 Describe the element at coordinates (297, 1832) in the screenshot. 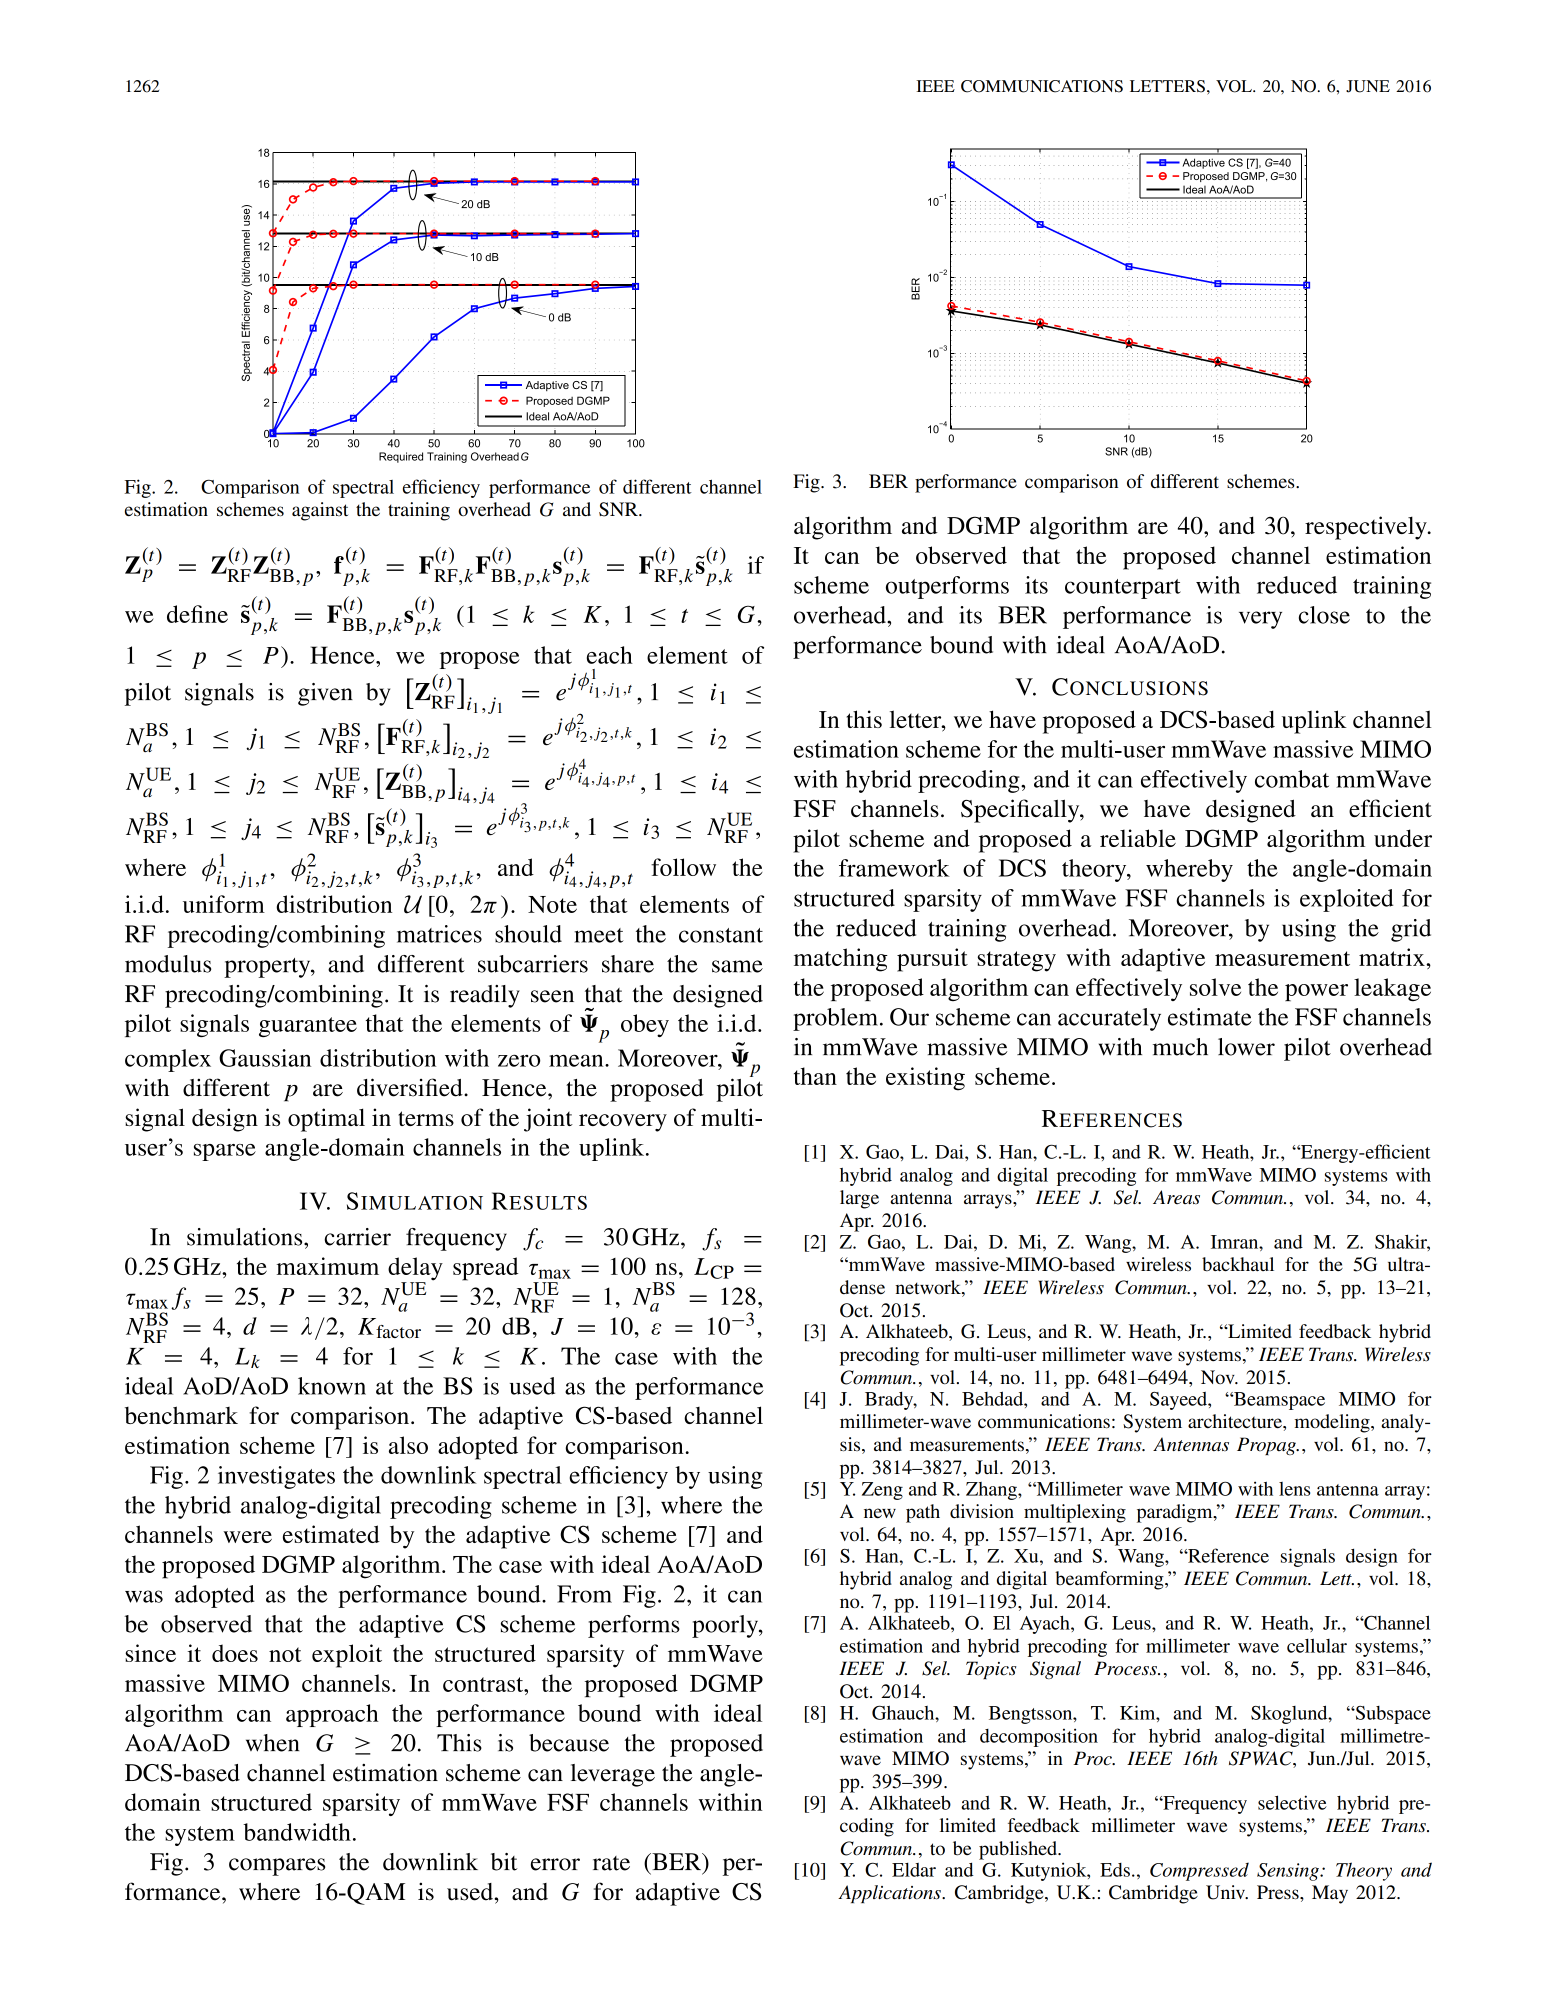

I see `bandwidth` at that location.
